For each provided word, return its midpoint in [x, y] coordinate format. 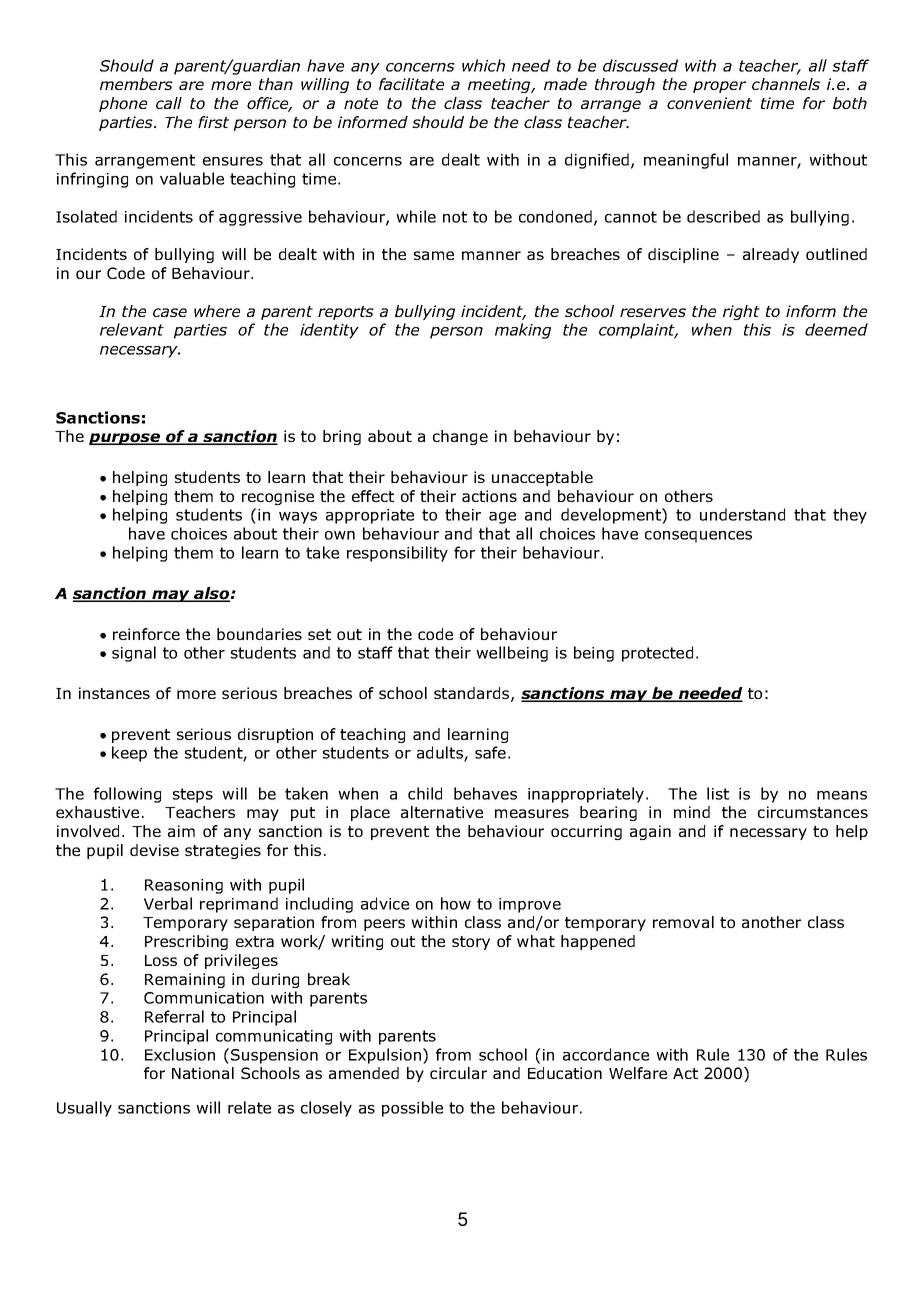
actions [489, 496]
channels [786, 84]
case [170, 312]
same [434, 255]
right [741, 312]
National [203, 1073]
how [456, 903]
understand [742, 514]
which [483, 65]
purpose [126, 439]
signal [134, 654]
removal [683, 922]
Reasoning [184, 886]
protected [657, 654]
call [169, 103]
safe [490, 752]
